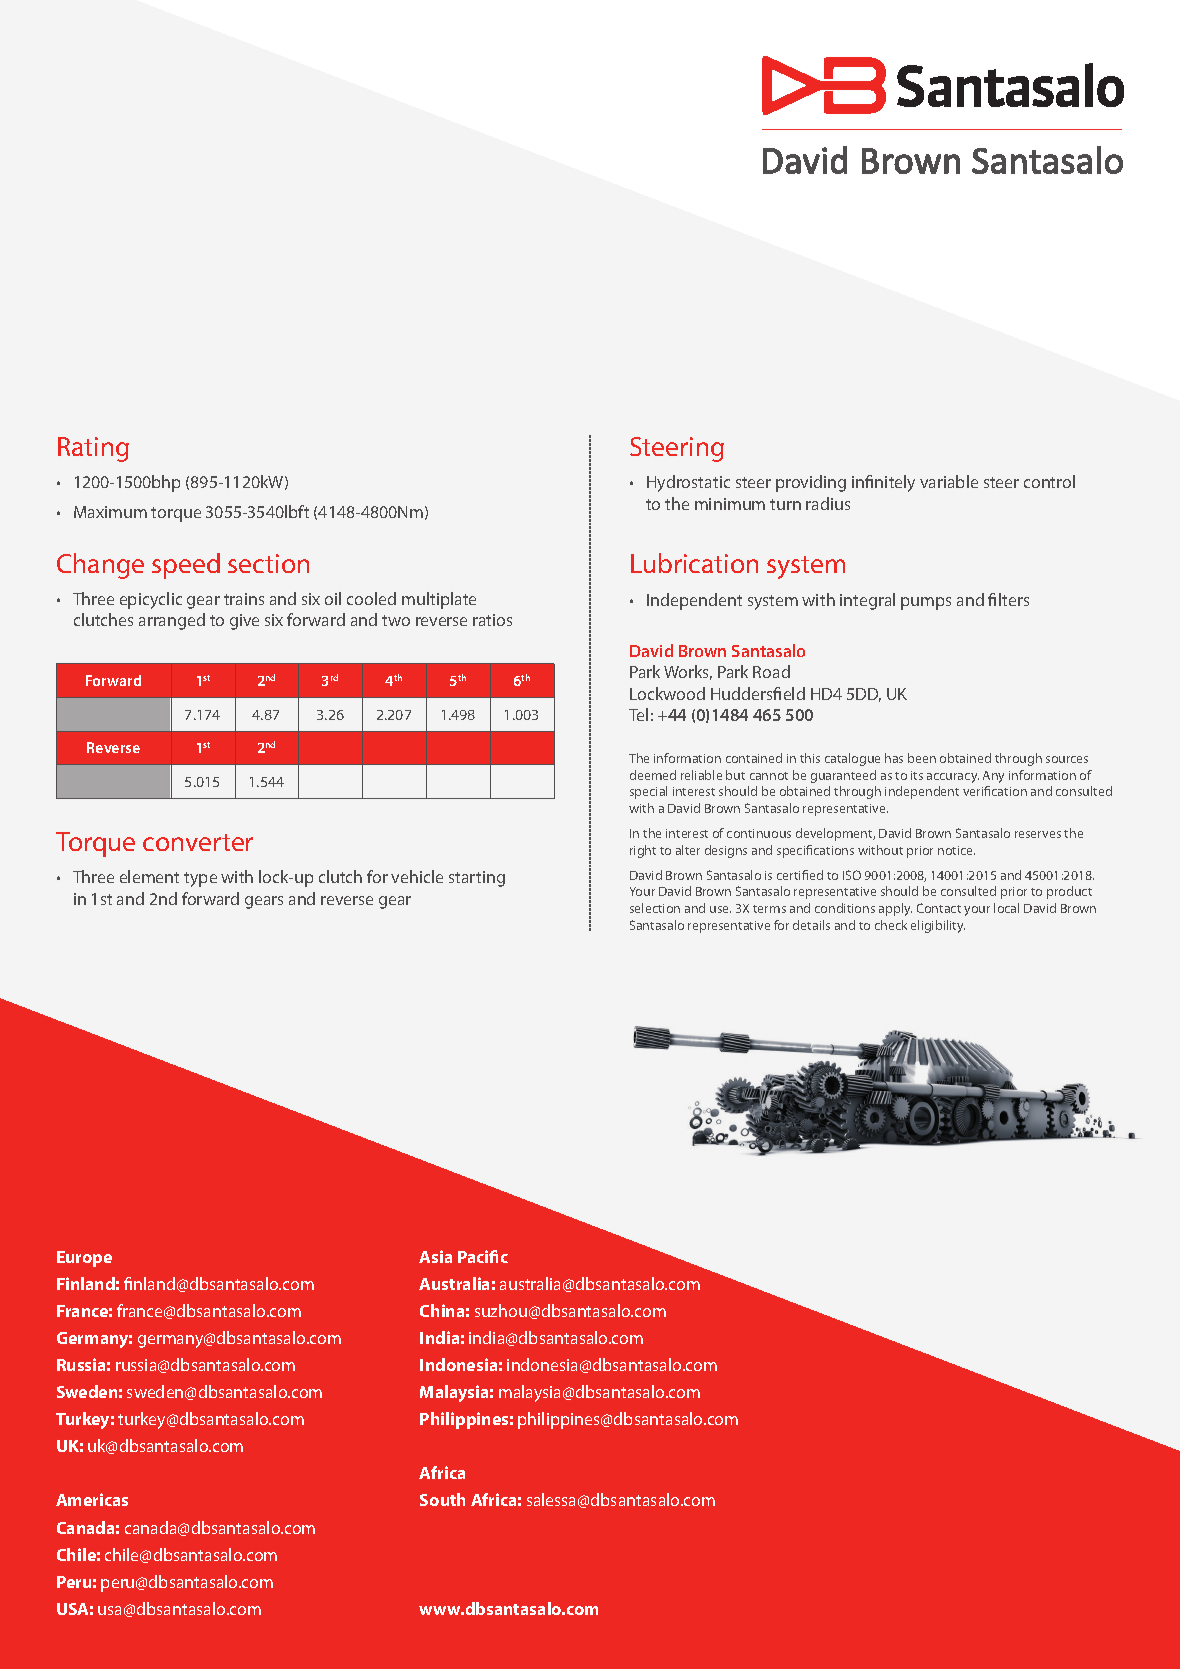  I want to click on Pacific, so click(483, 1256).
